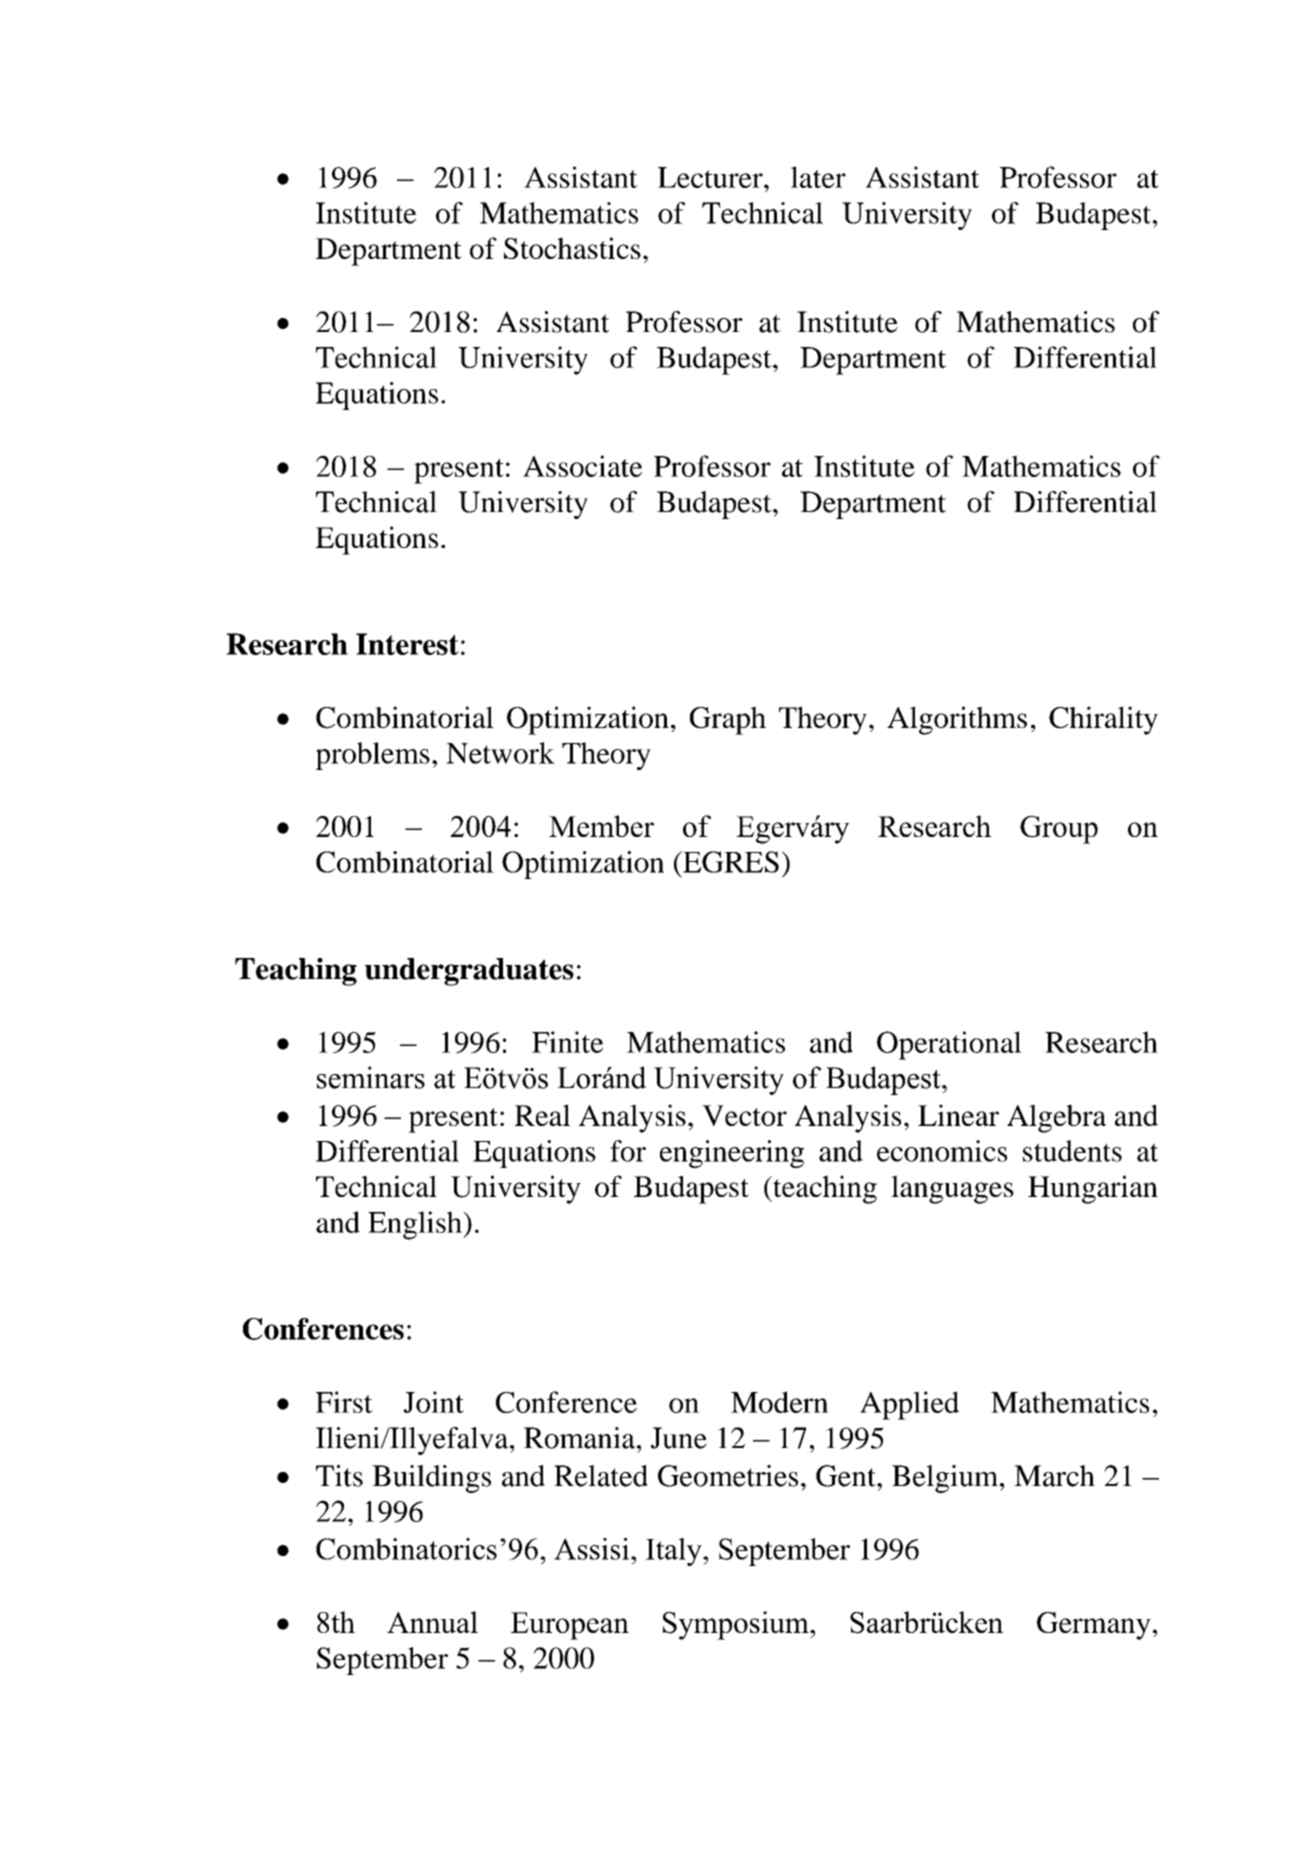 This screenshot has height=1860, width=1315. Describe the element at coordinates (407, 644) in the screenshot. I see `Interest` at that location.
